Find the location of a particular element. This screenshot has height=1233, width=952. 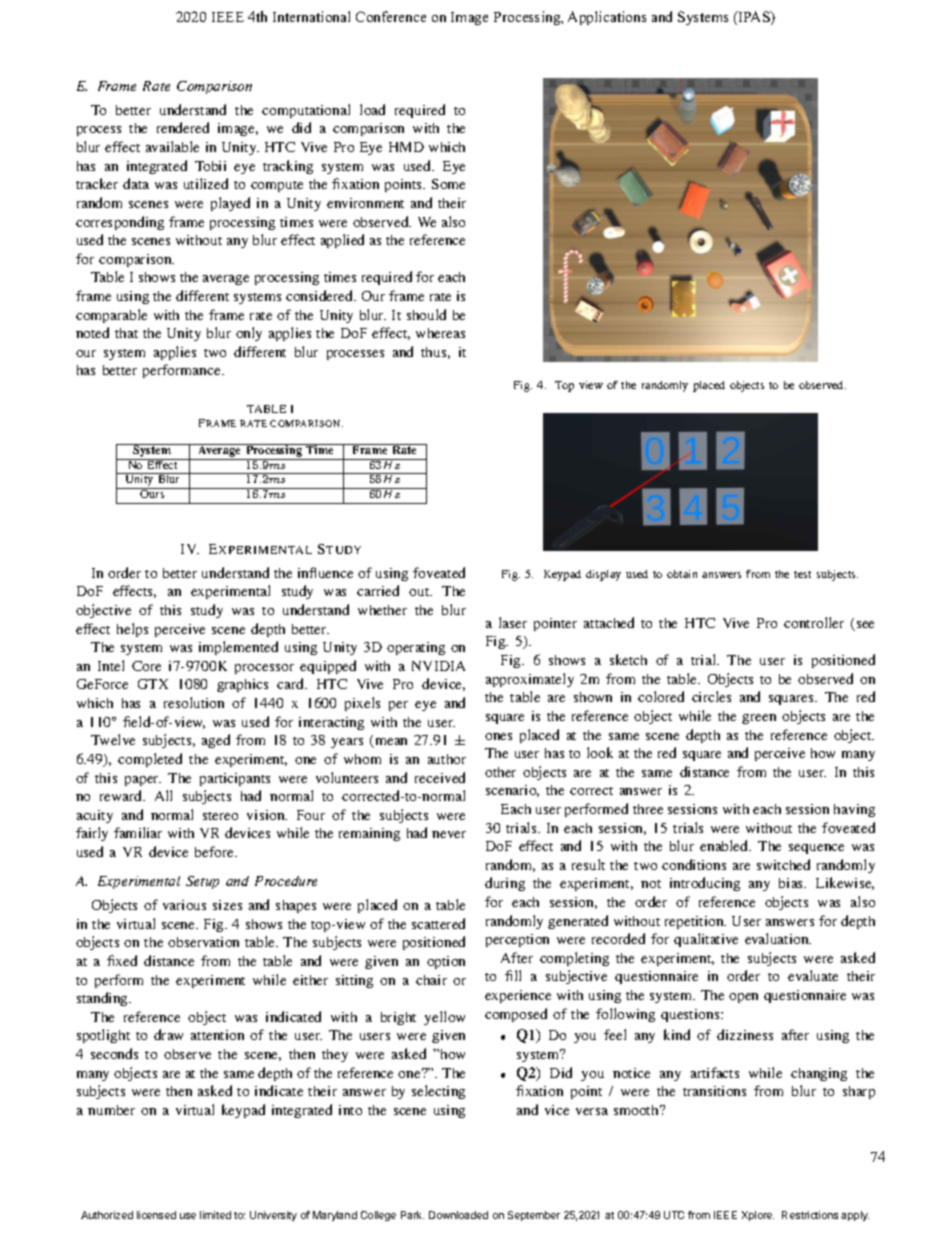

laser is located at coordinates (513, 622).
